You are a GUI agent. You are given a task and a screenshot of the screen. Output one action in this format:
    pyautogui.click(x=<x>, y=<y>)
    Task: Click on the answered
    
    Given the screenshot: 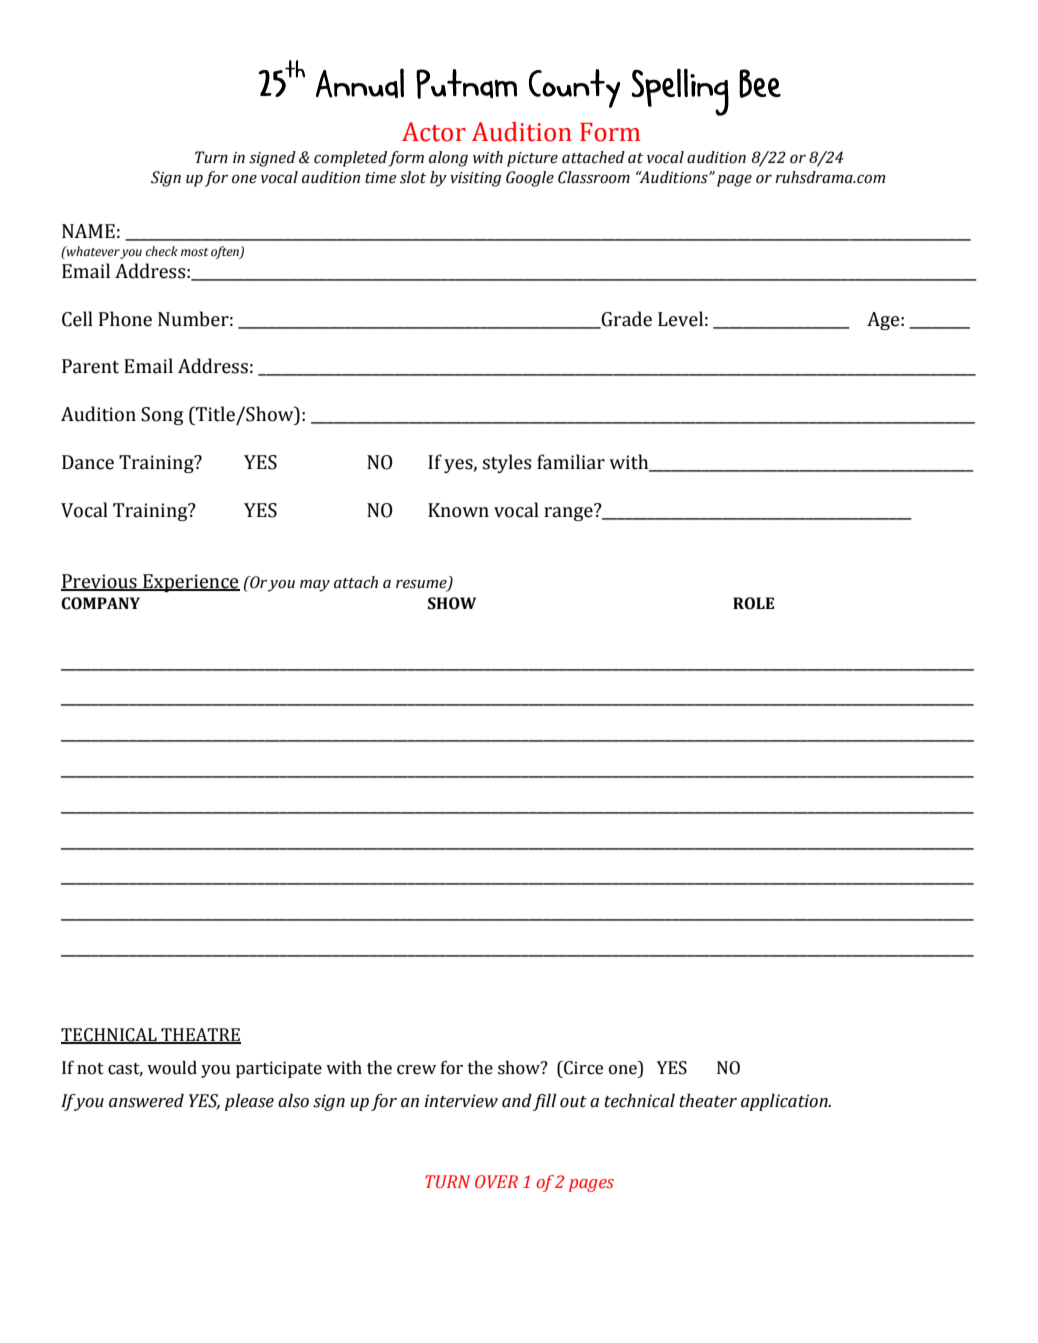 What is the action you would take?
    pyautogui.click(x=146, y=1101)
